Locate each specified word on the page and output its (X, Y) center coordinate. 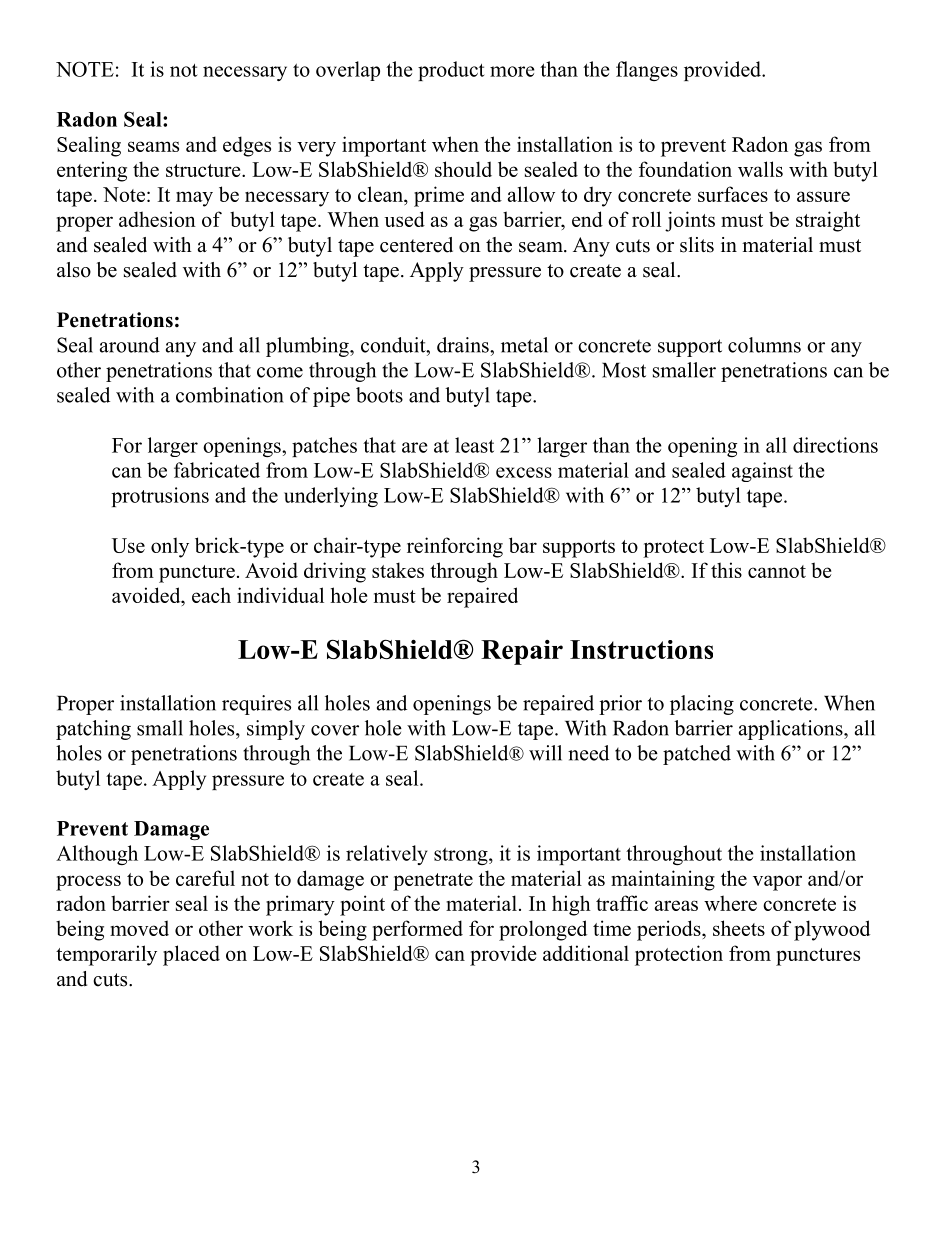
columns (764, 345)
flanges (647, 71)
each (211, 595)
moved (139, 928)
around (130, 345)
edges (247, 146)
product (451, 71)
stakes (398, 570)
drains (464, 345)
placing (702, 705)
